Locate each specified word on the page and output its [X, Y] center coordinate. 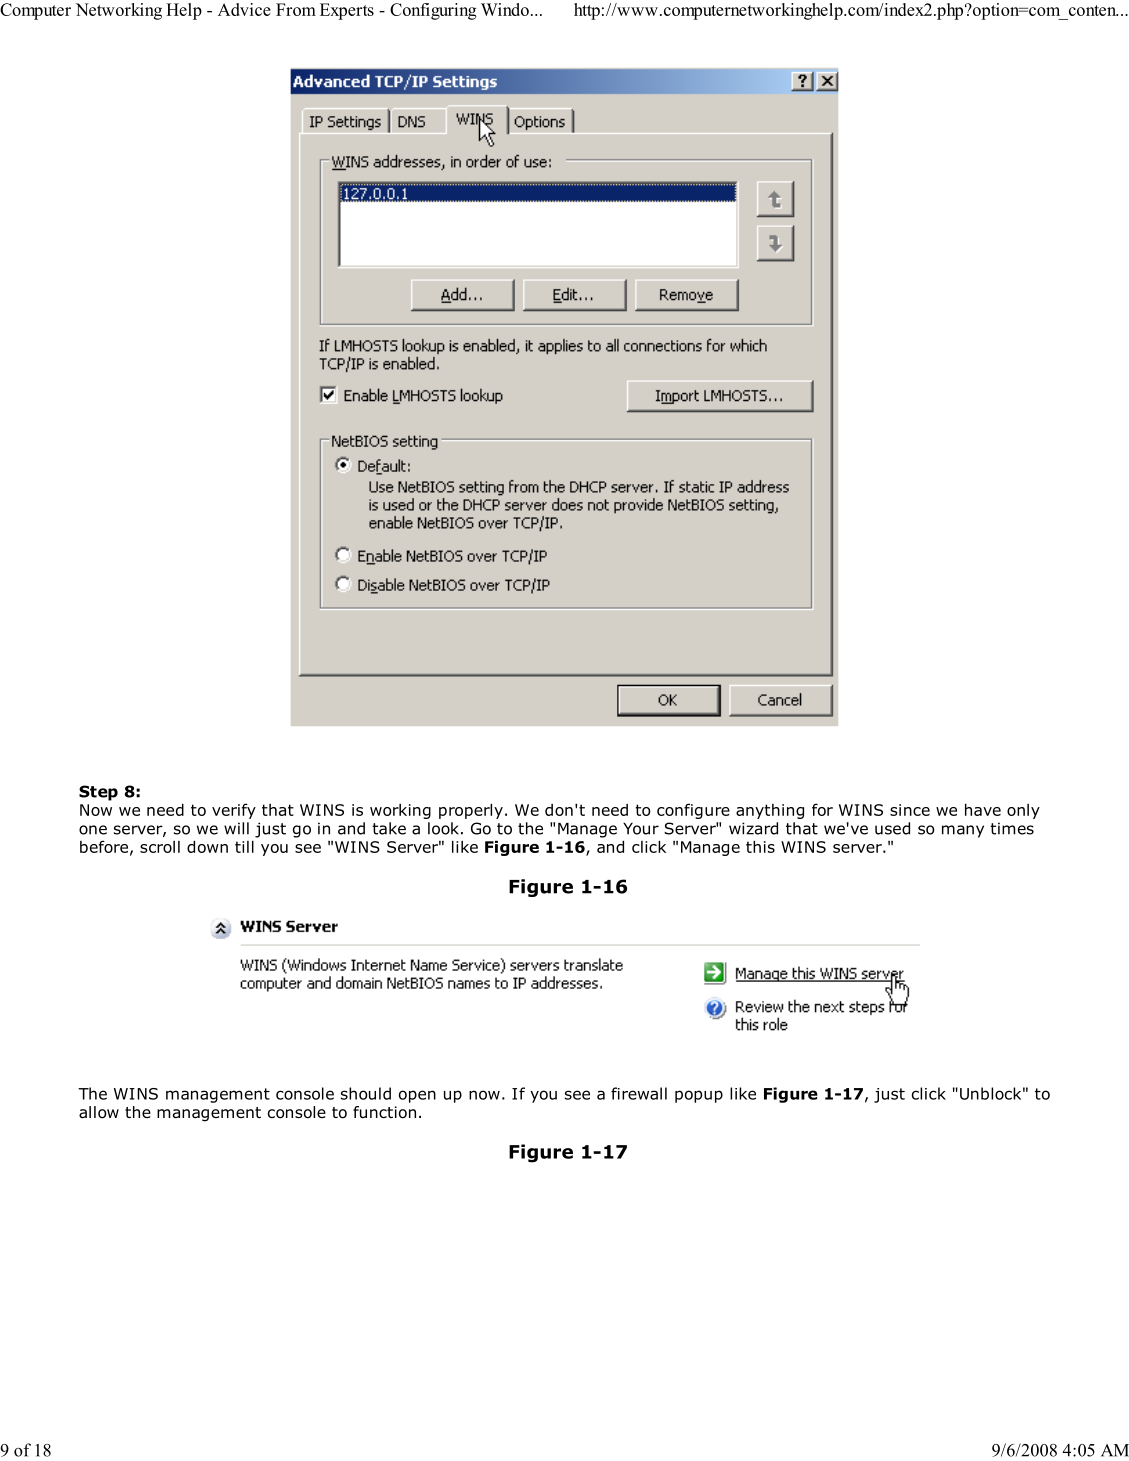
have [983, 810]
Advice [244, 9]
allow [99, 1112]
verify [234, 811]
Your [641, 829]
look [443, 828]
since [910, 810]
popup [699, 1096]
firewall [639, 1093]
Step [98, 793]
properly [471, 811]
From [296, 9]
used [892, 828]
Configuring [433, 11]
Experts [347, 11]
